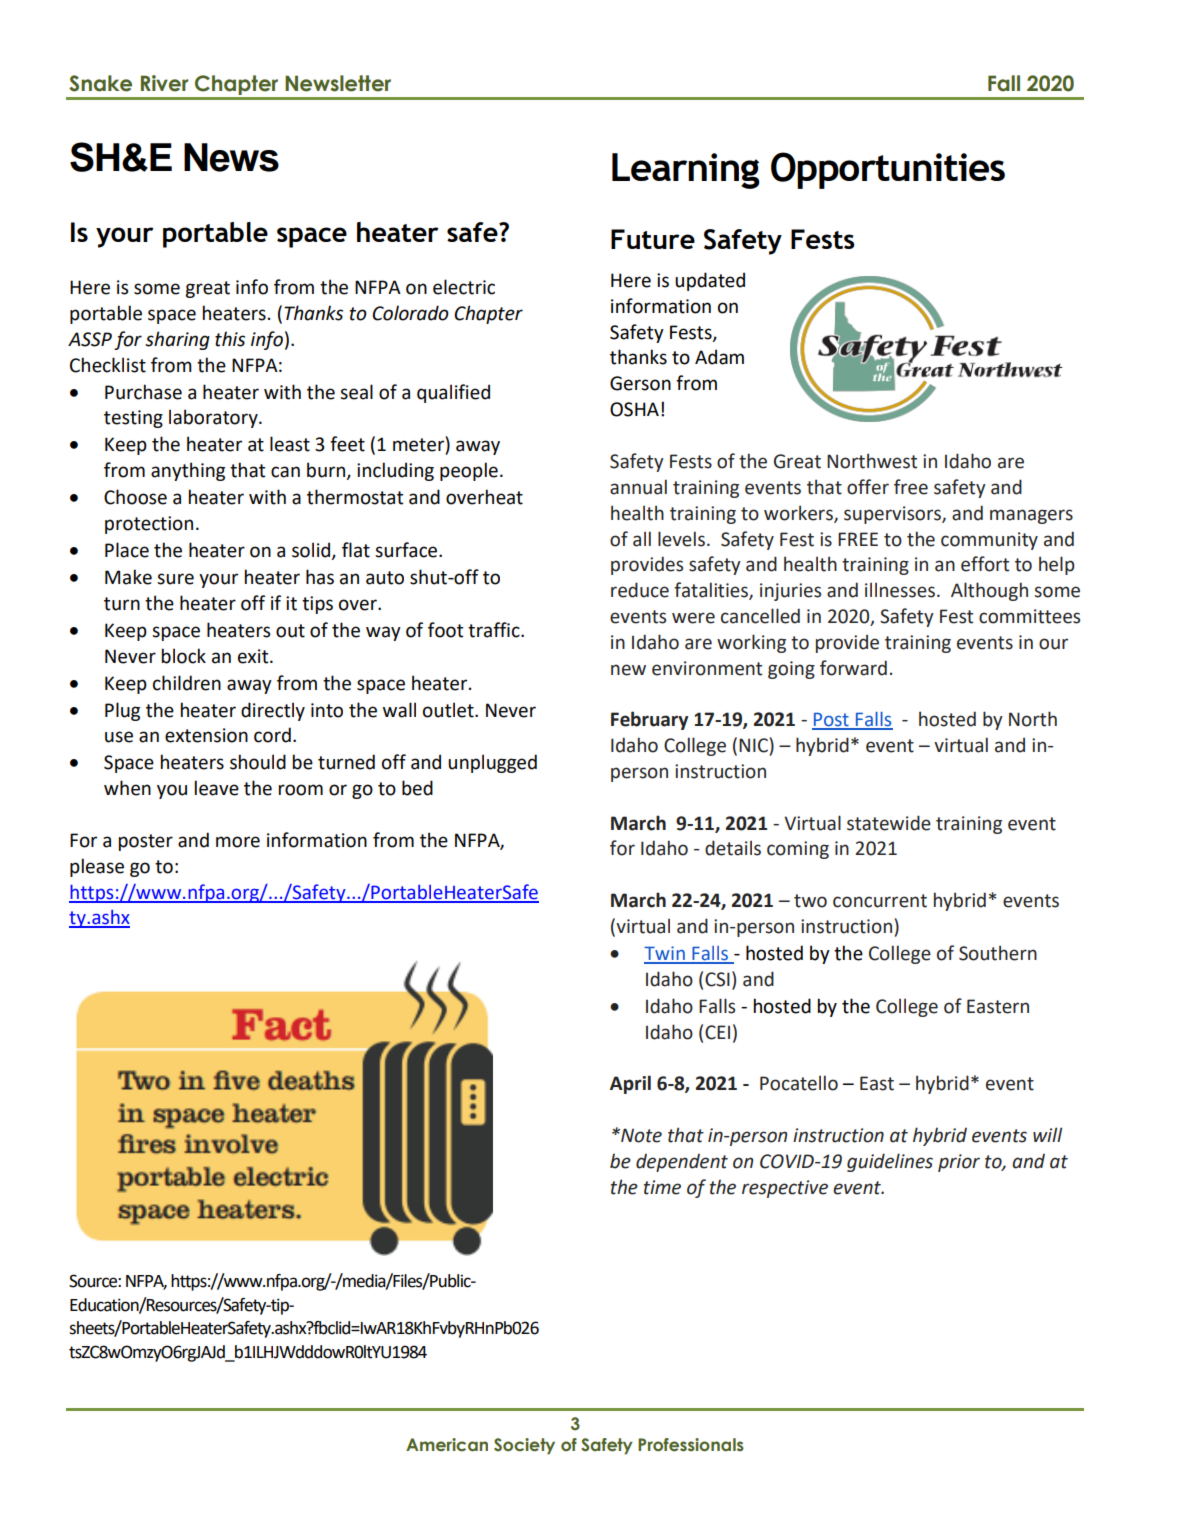 The height and width of the document is (1524, 1178). What do you see at coordinates (888, 170) in the document?
I see `Opportunities` at bounding box center [888, 170].
